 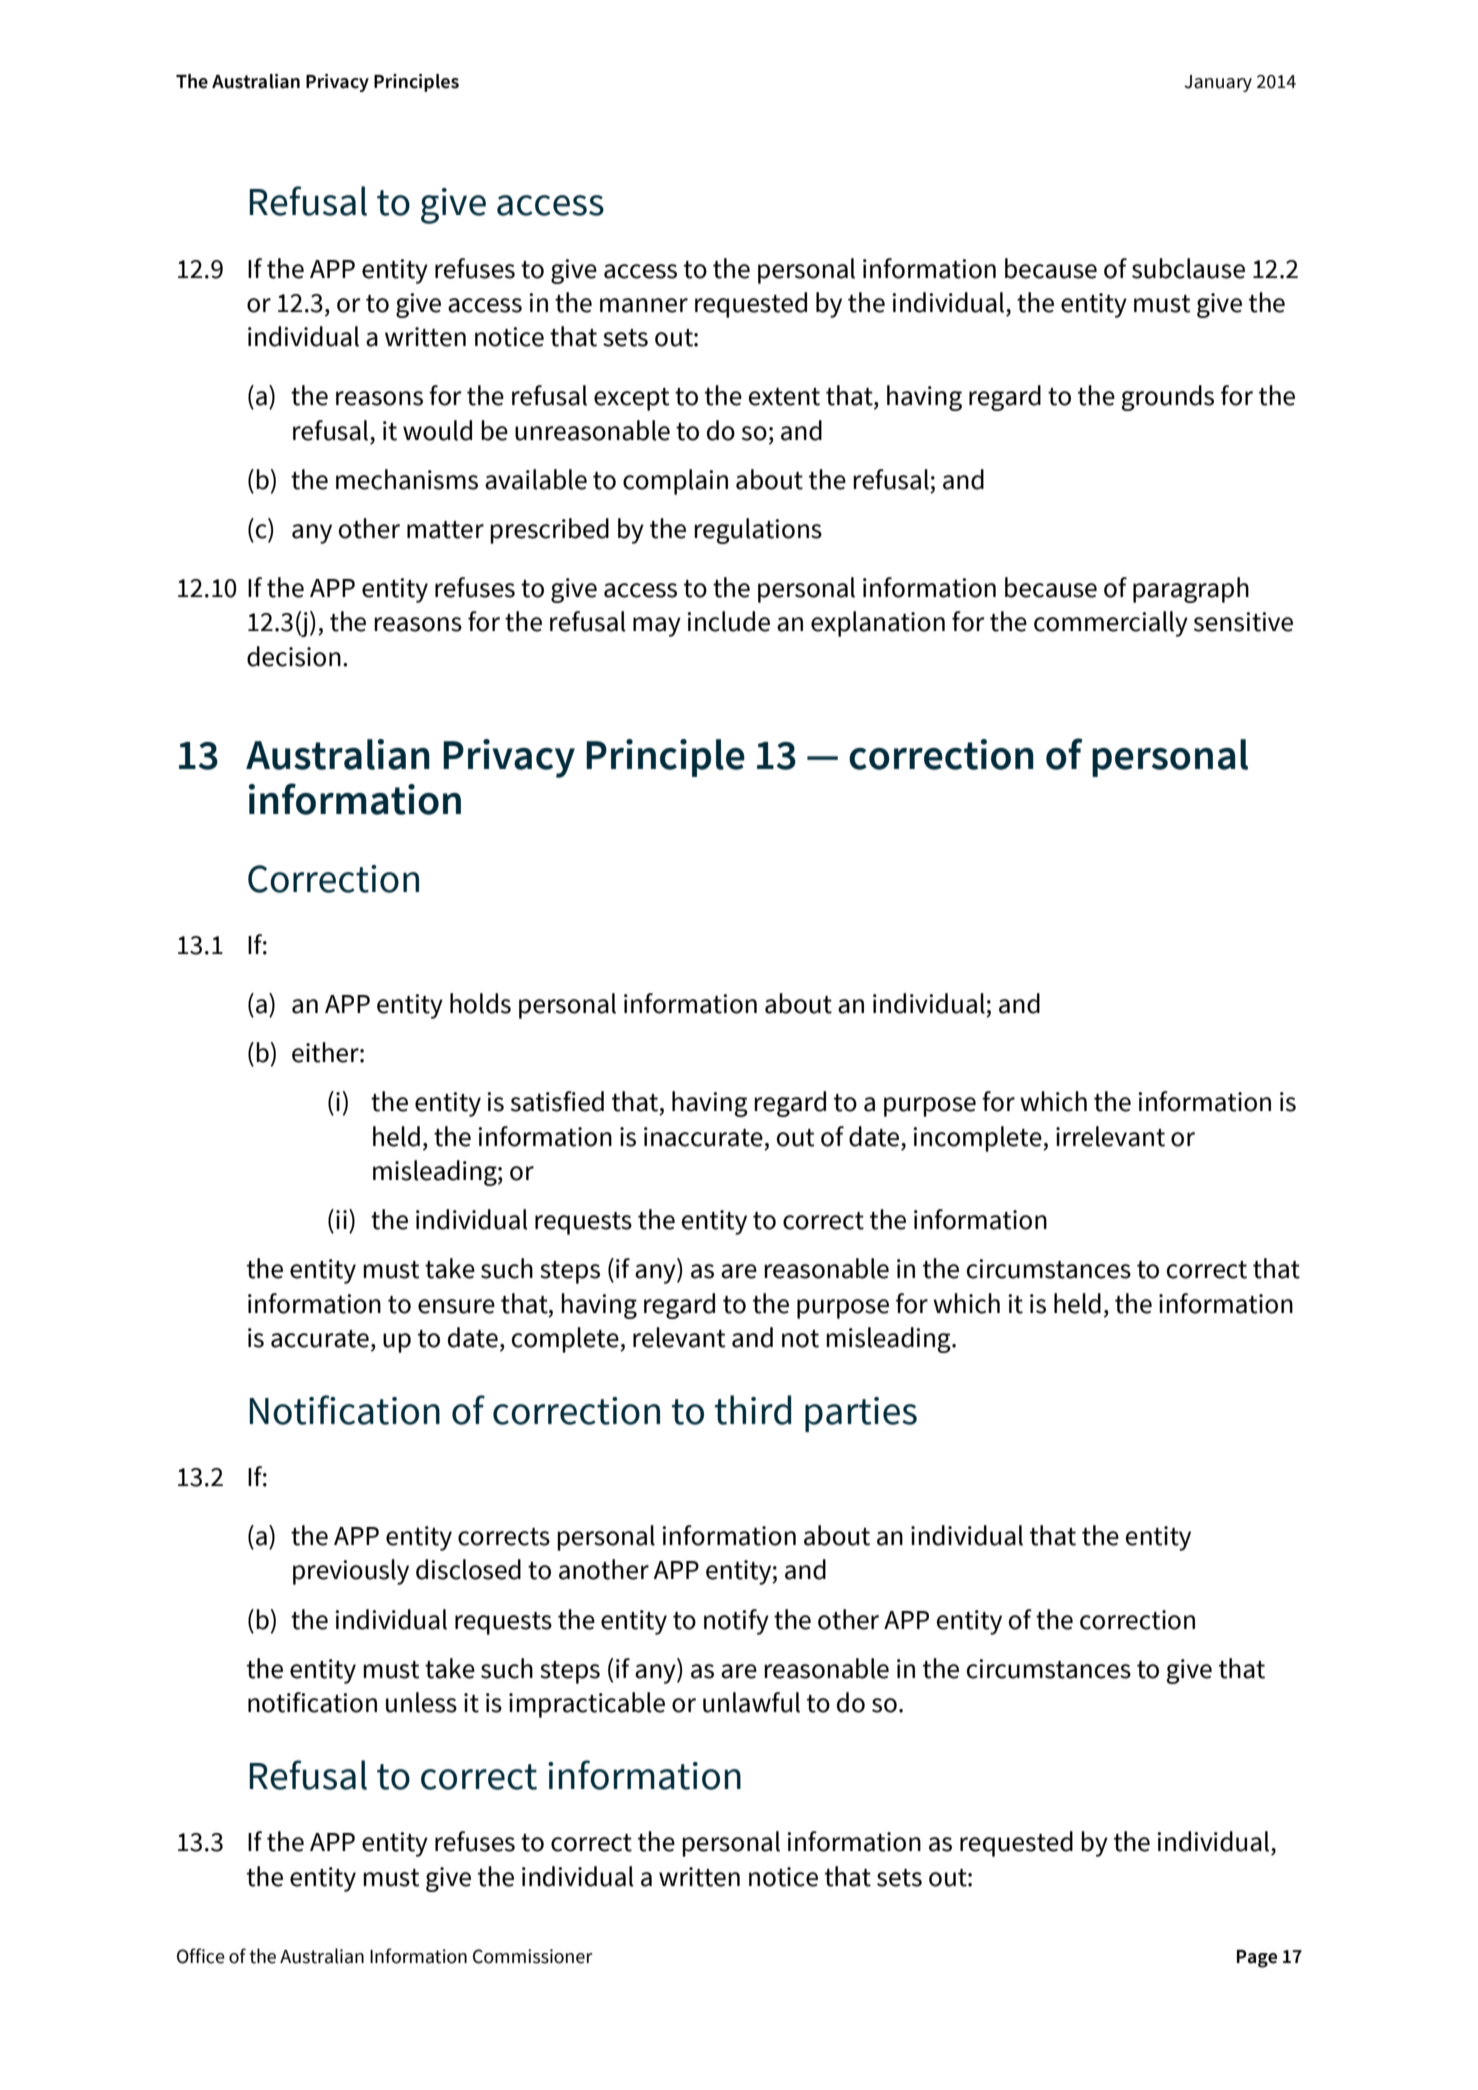 What do you see at coordinates (437, 430) in the image?
I see `would` at bounding box center [437, 430].
